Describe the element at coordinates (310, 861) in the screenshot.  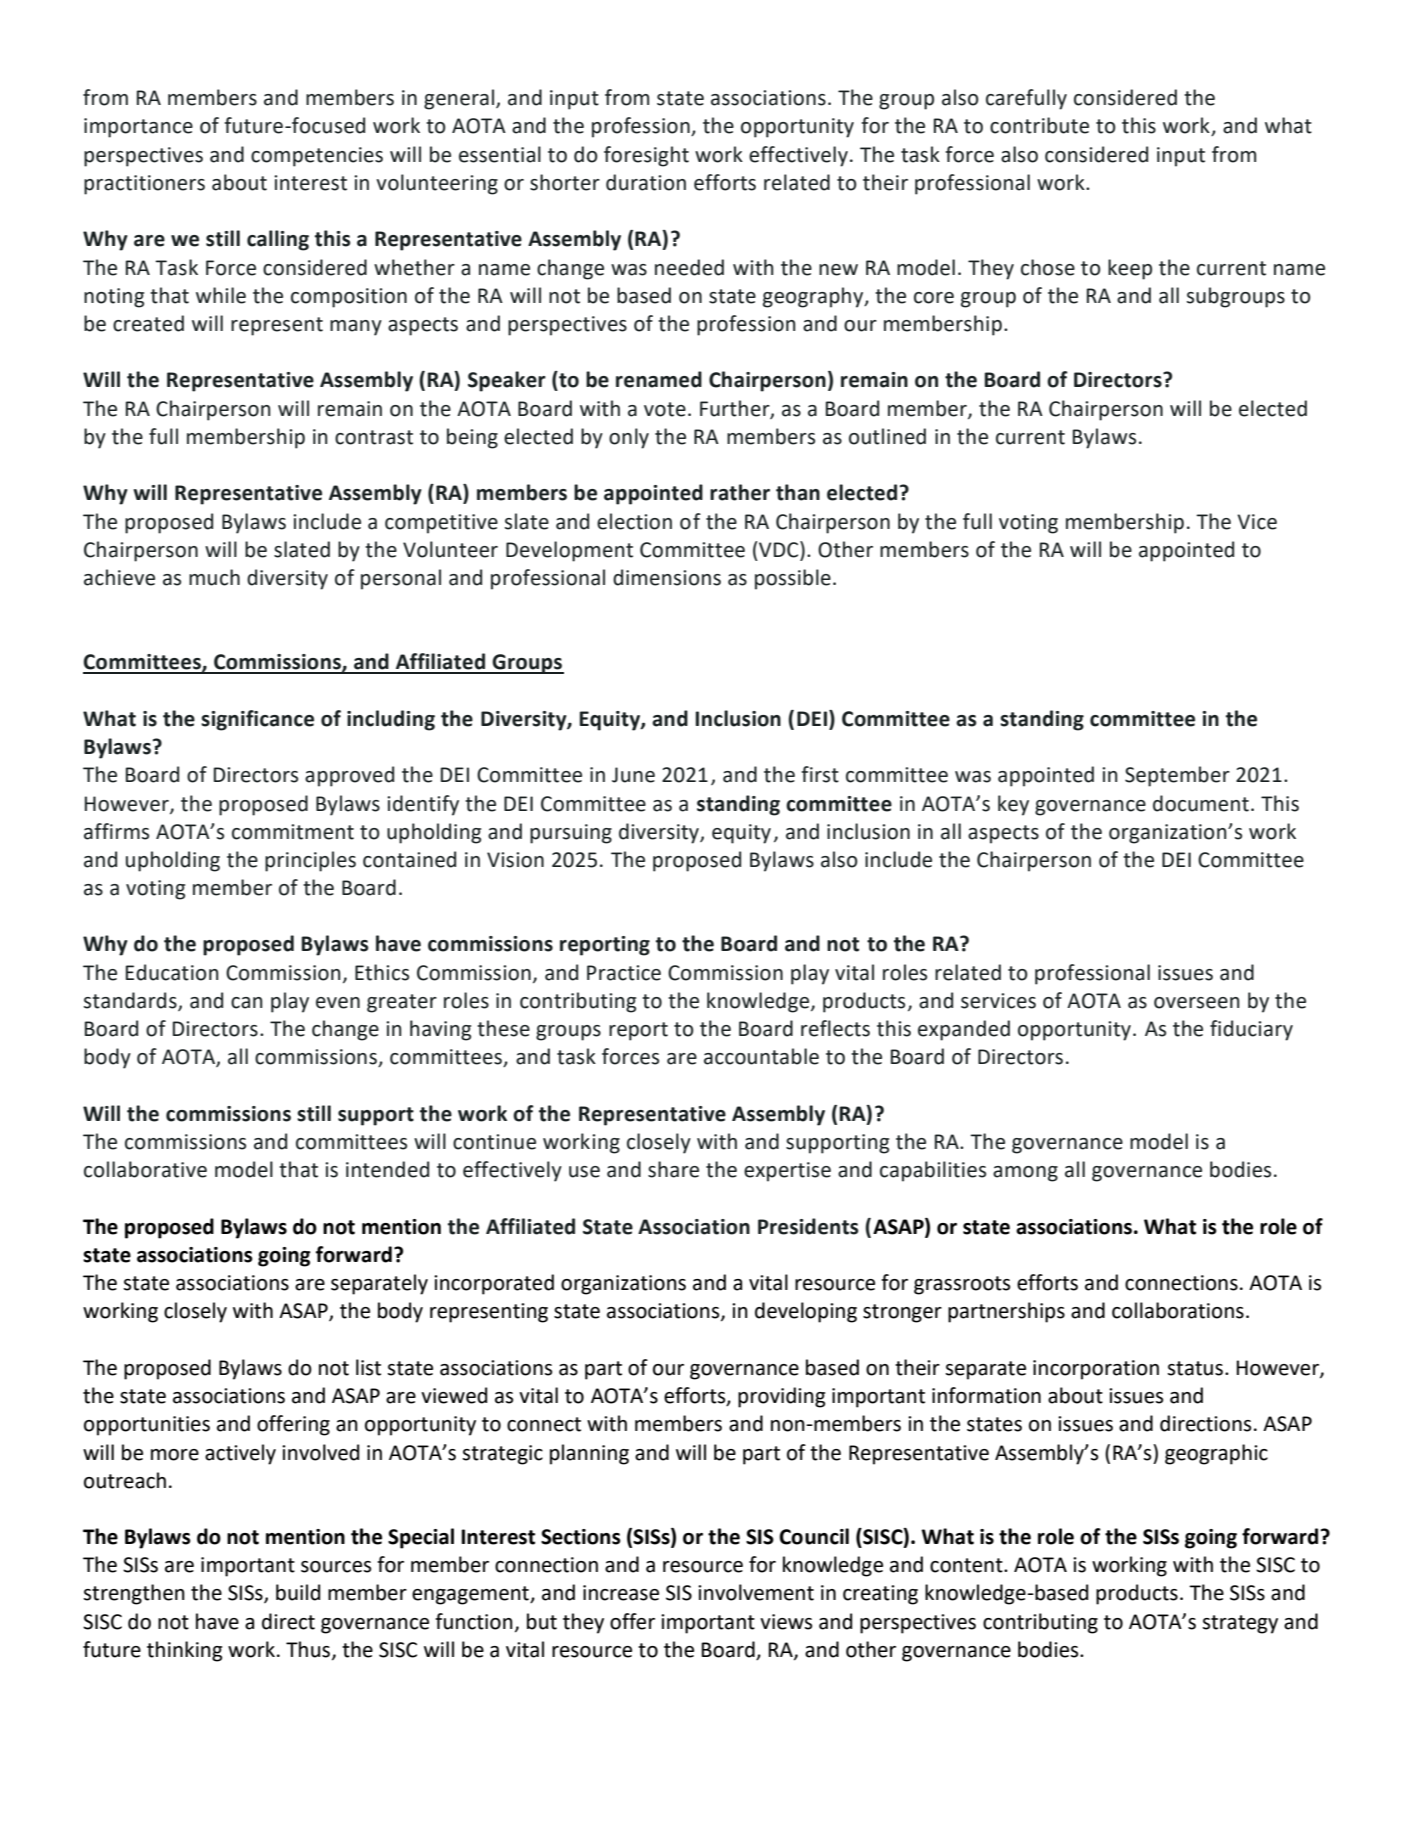
I see `principles` at that location.
